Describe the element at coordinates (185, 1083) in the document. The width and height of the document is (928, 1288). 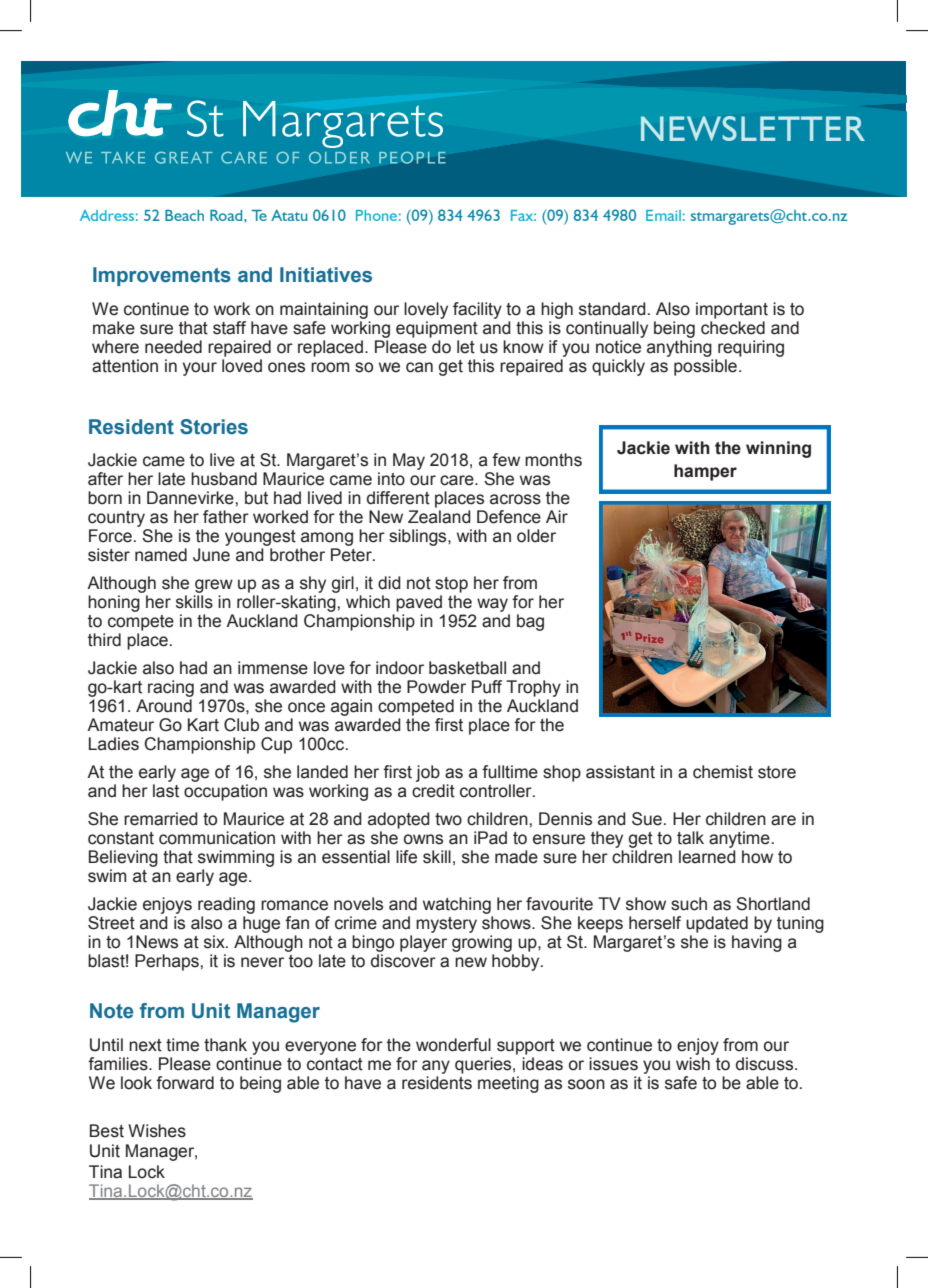
I see `forward` at that location.
